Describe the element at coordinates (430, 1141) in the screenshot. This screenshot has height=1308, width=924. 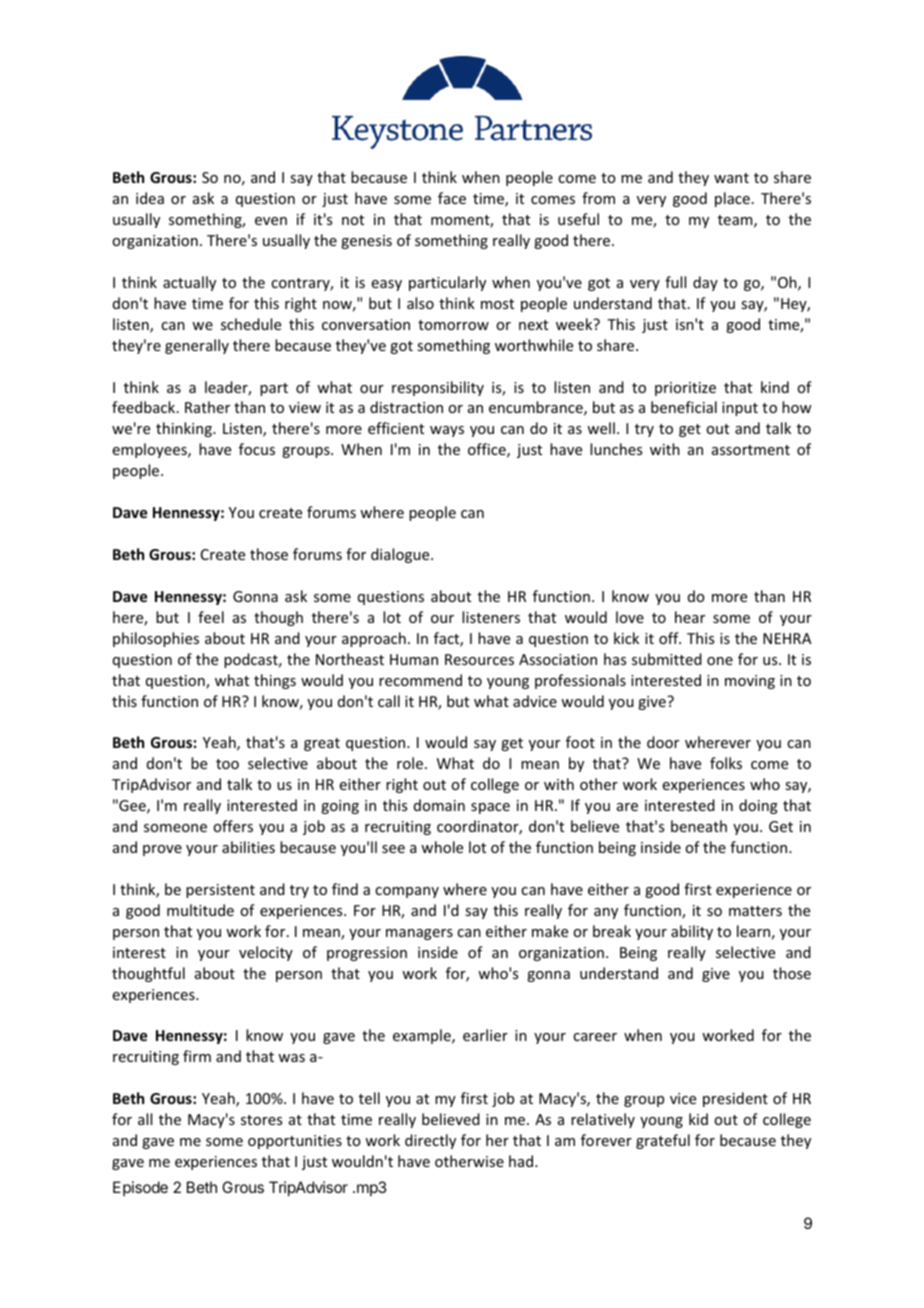
I see `directly` at that location.
